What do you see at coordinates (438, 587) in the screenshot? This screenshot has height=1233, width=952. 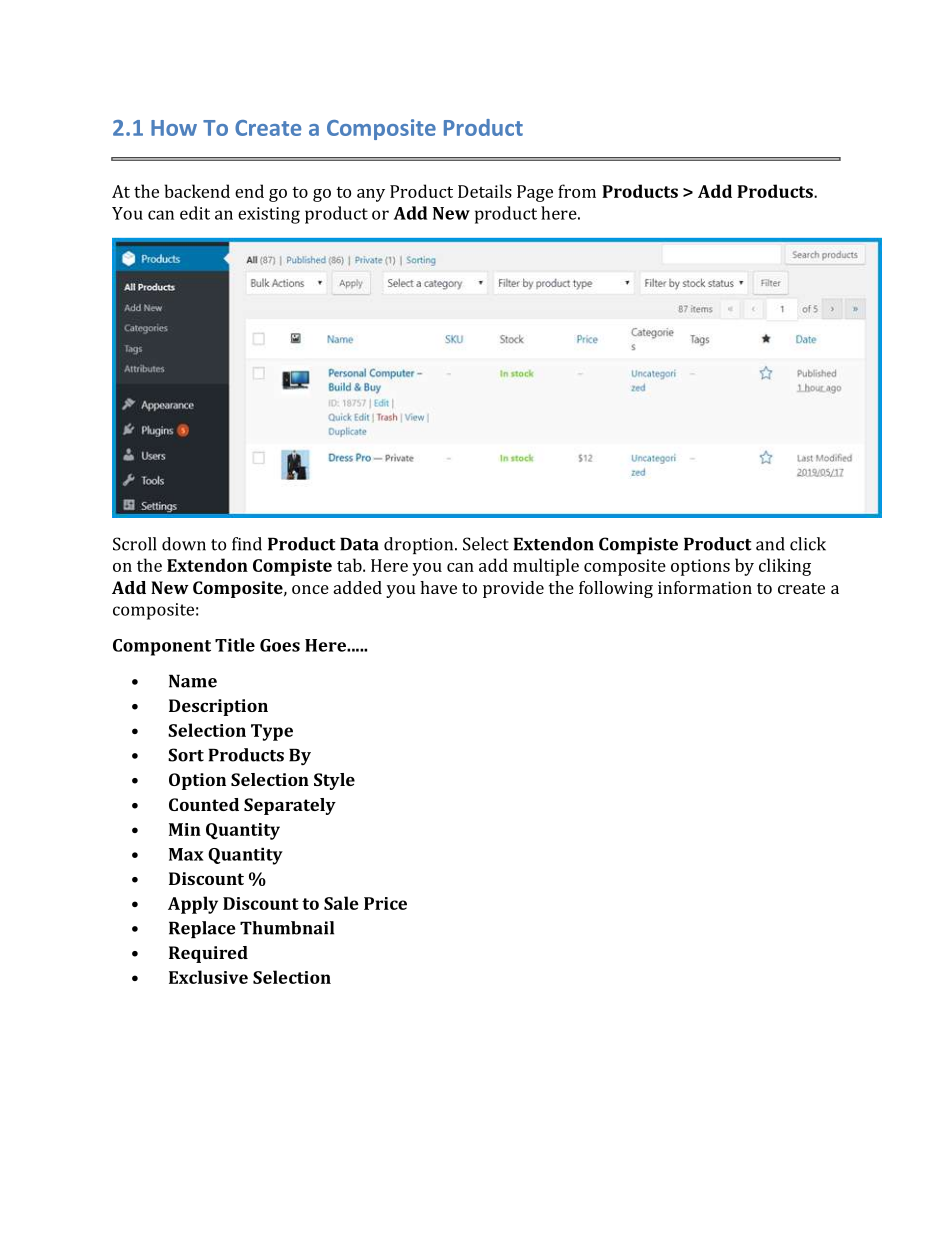 I see `have` at bounding box center [438, 587].
